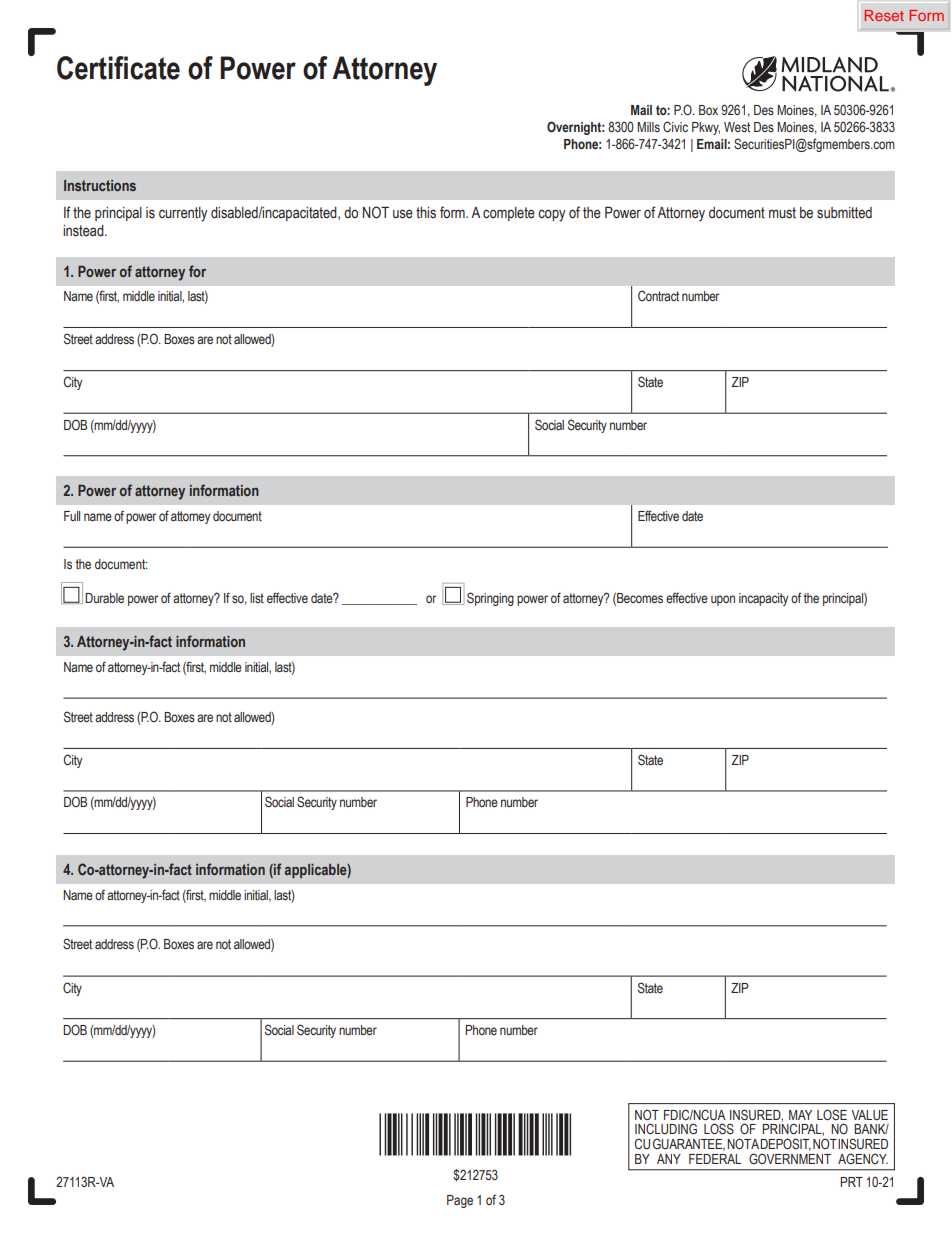  I want to click on Certificate, so click(118, 68).
